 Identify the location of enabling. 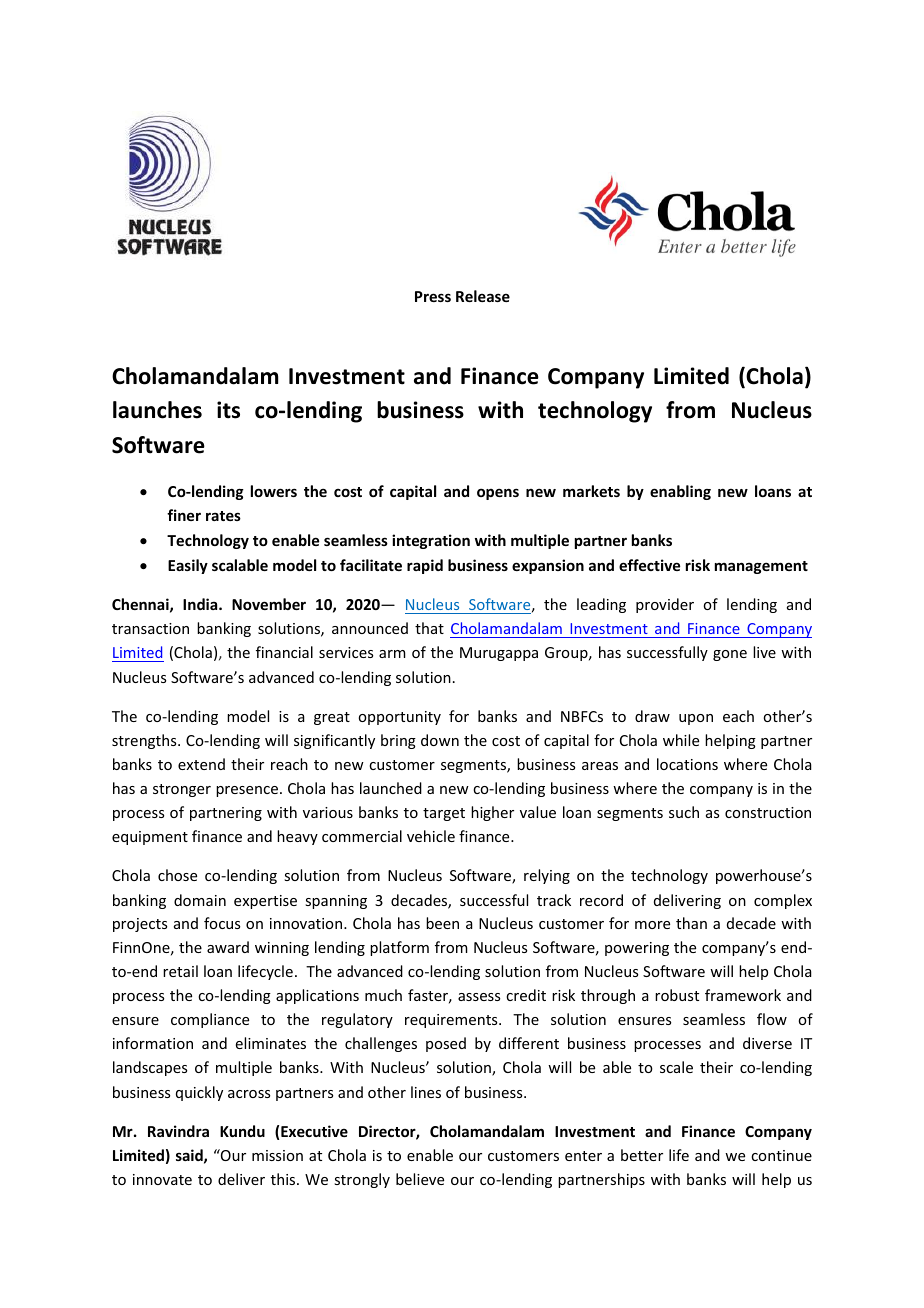
(680, 492).
